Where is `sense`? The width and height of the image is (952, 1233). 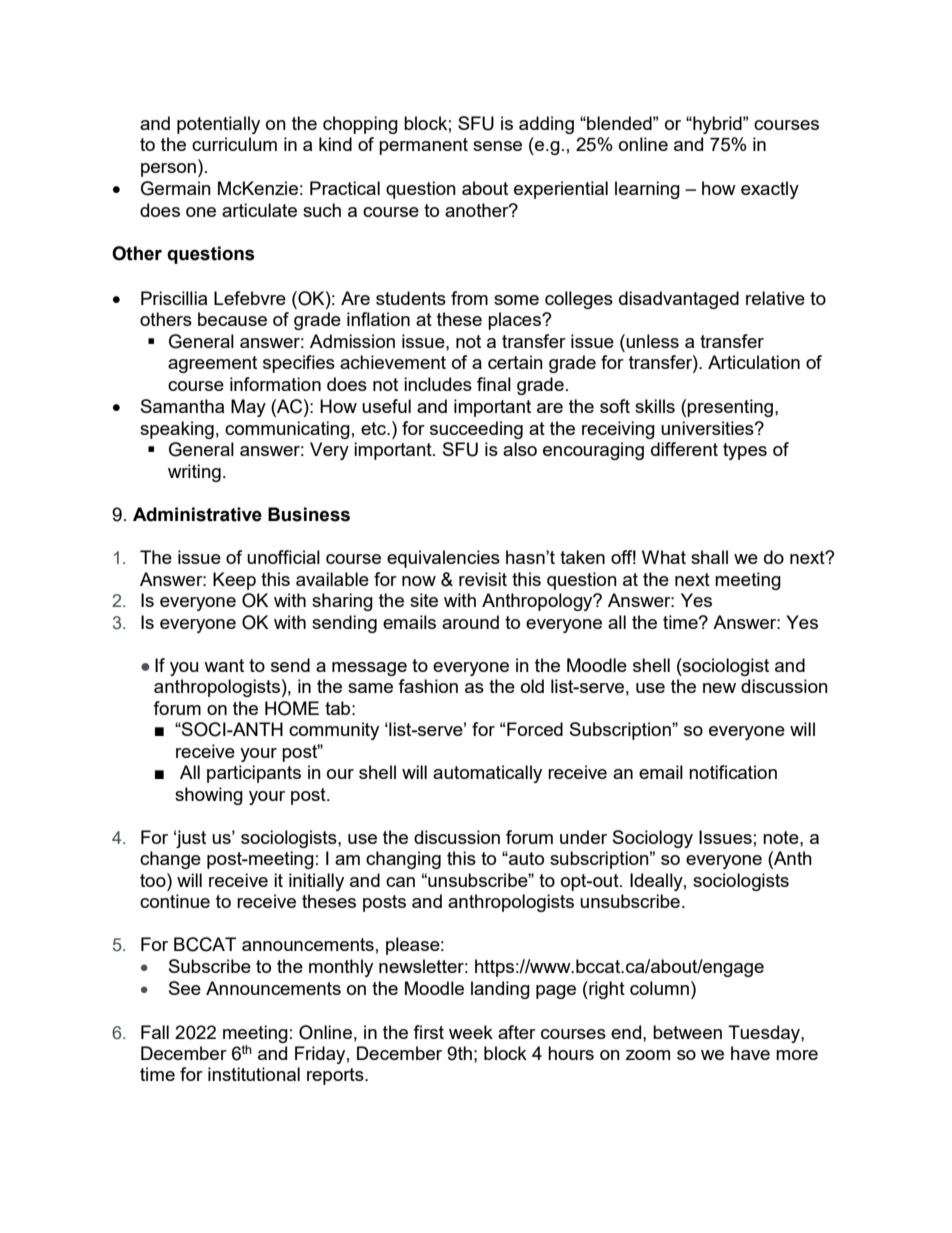 sense is located at coordinates (497, 146).
